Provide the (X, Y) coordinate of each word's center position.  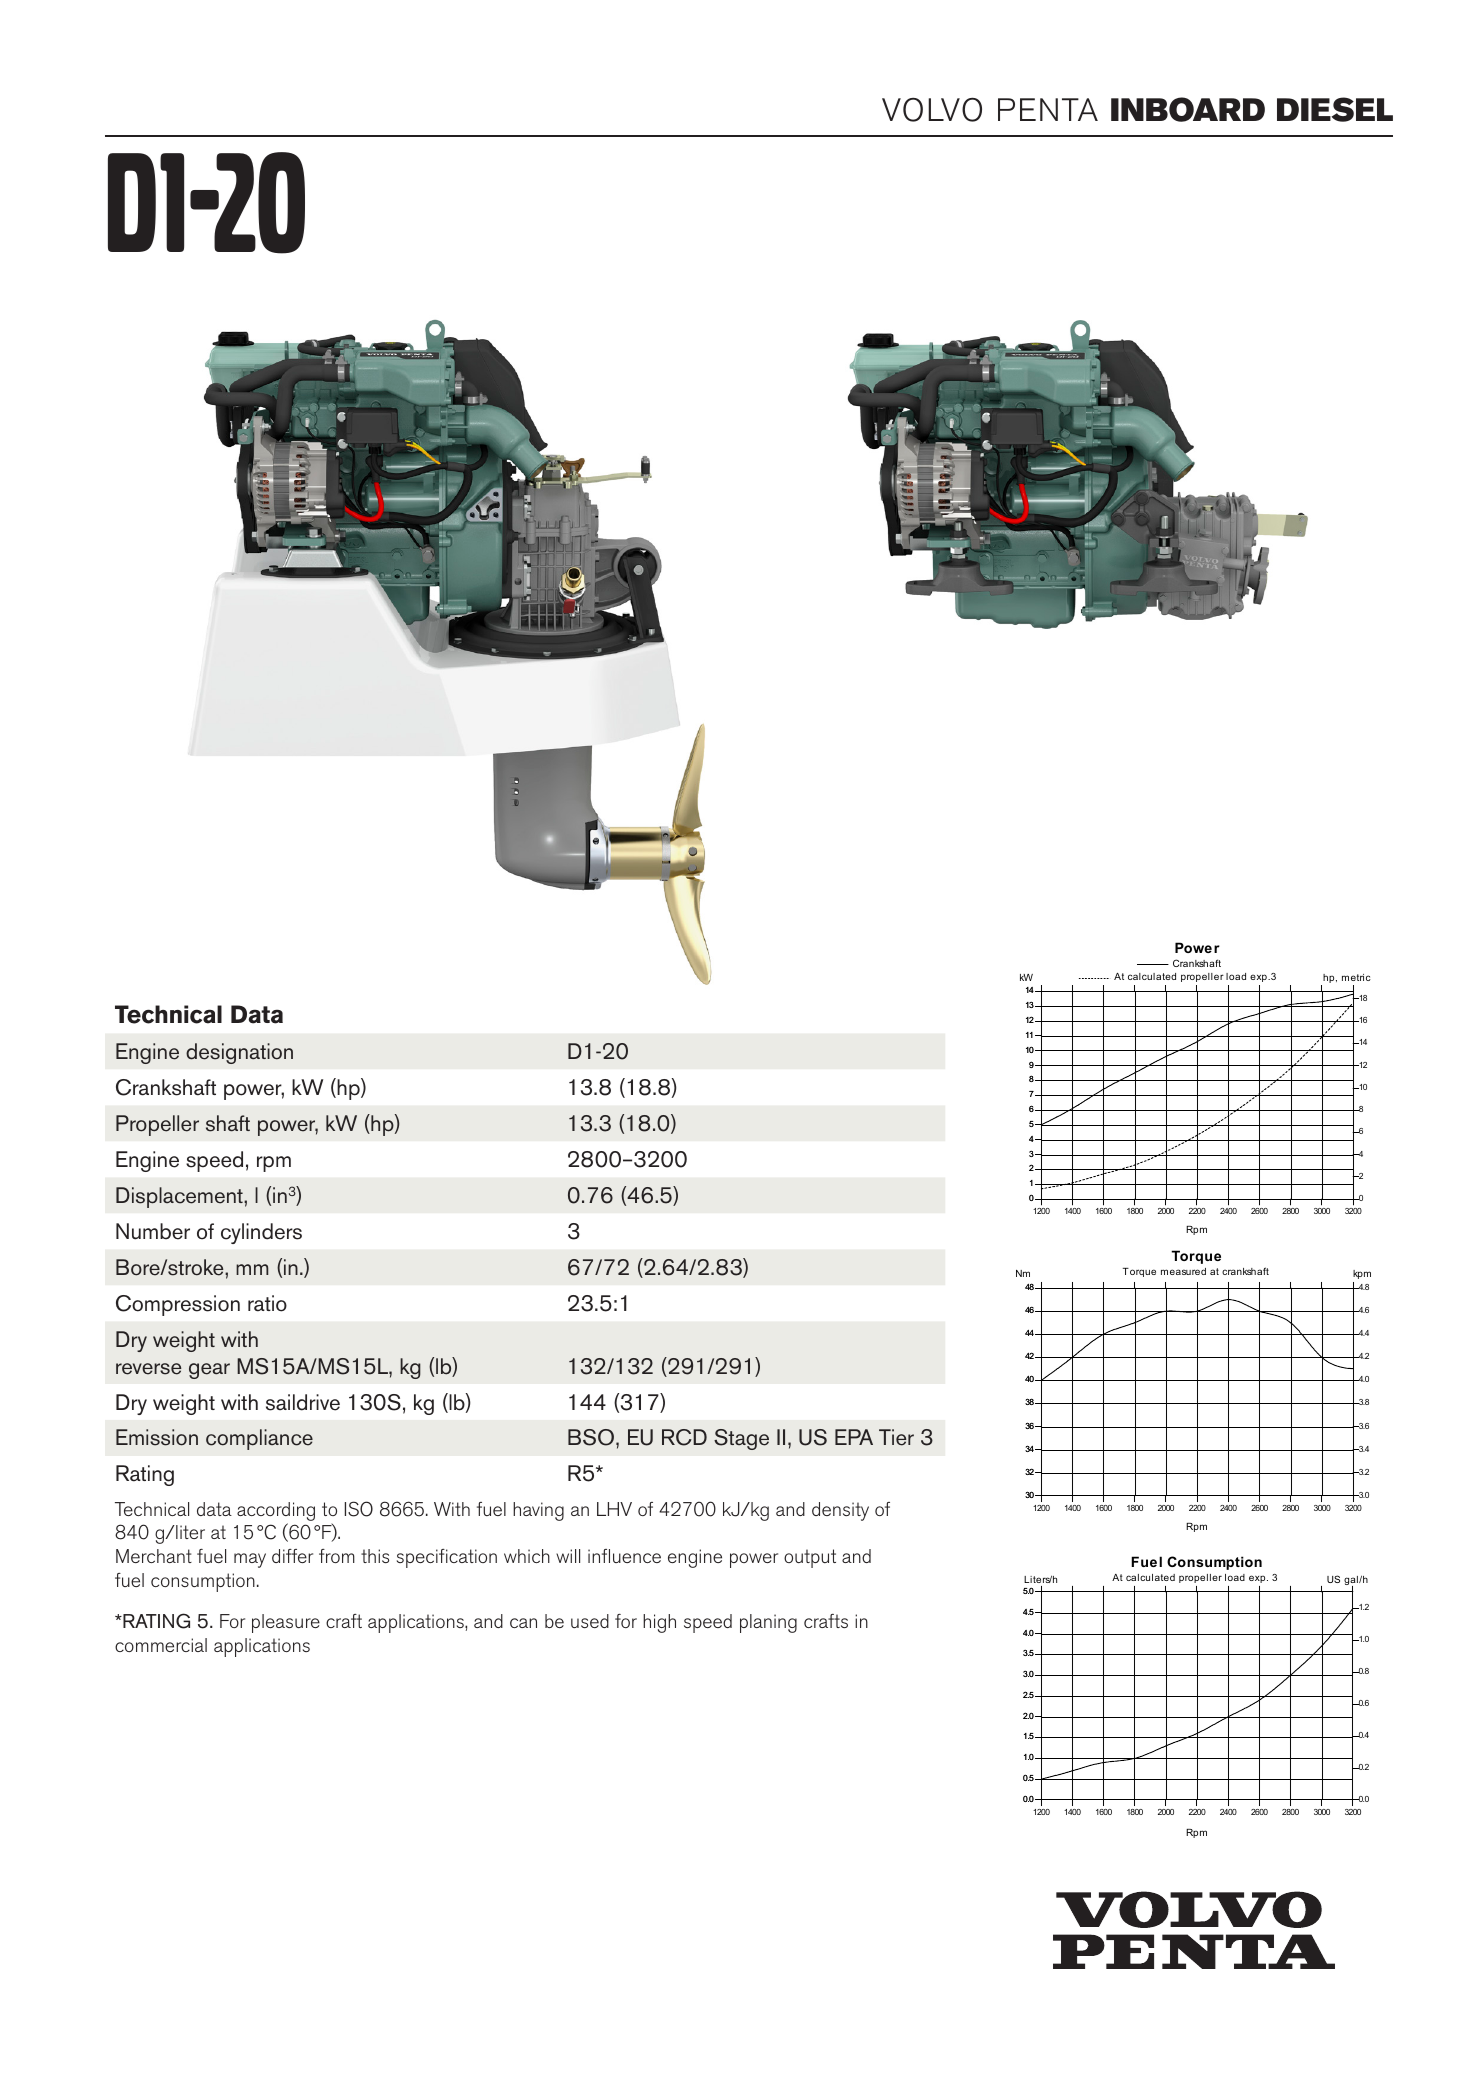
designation (239, 1053)
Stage (741, 1439)
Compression (178, 1305)
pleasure (286, 1623)
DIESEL (1335, 109)
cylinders (261, 1233)
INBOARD (1188, 109)
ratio (267, 1303)
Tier (896, 1437)
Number (153, 1231)
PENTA (1048, 109)
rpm (274, 1164)
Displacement (180, 1197)
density (840, 1511)
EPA (854, 1437)
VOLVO (932, 109)
